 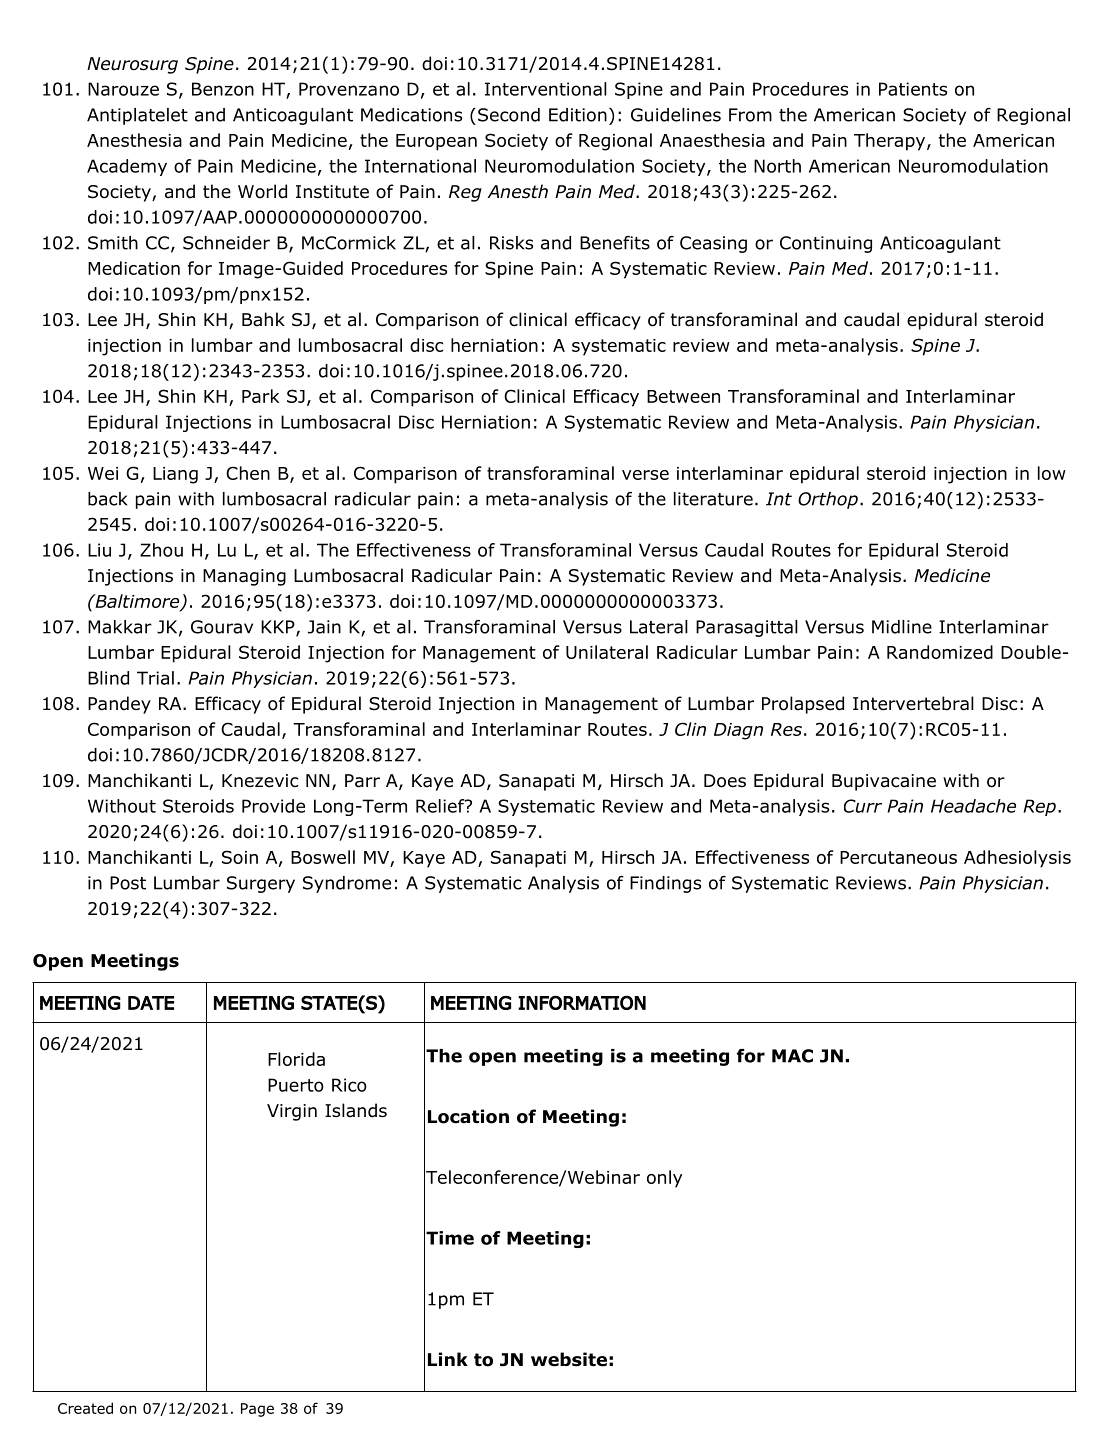 What do you see at coordinates (569, 1359) in the screenshot?
I see `website` at bounding box center [569, 1359].
